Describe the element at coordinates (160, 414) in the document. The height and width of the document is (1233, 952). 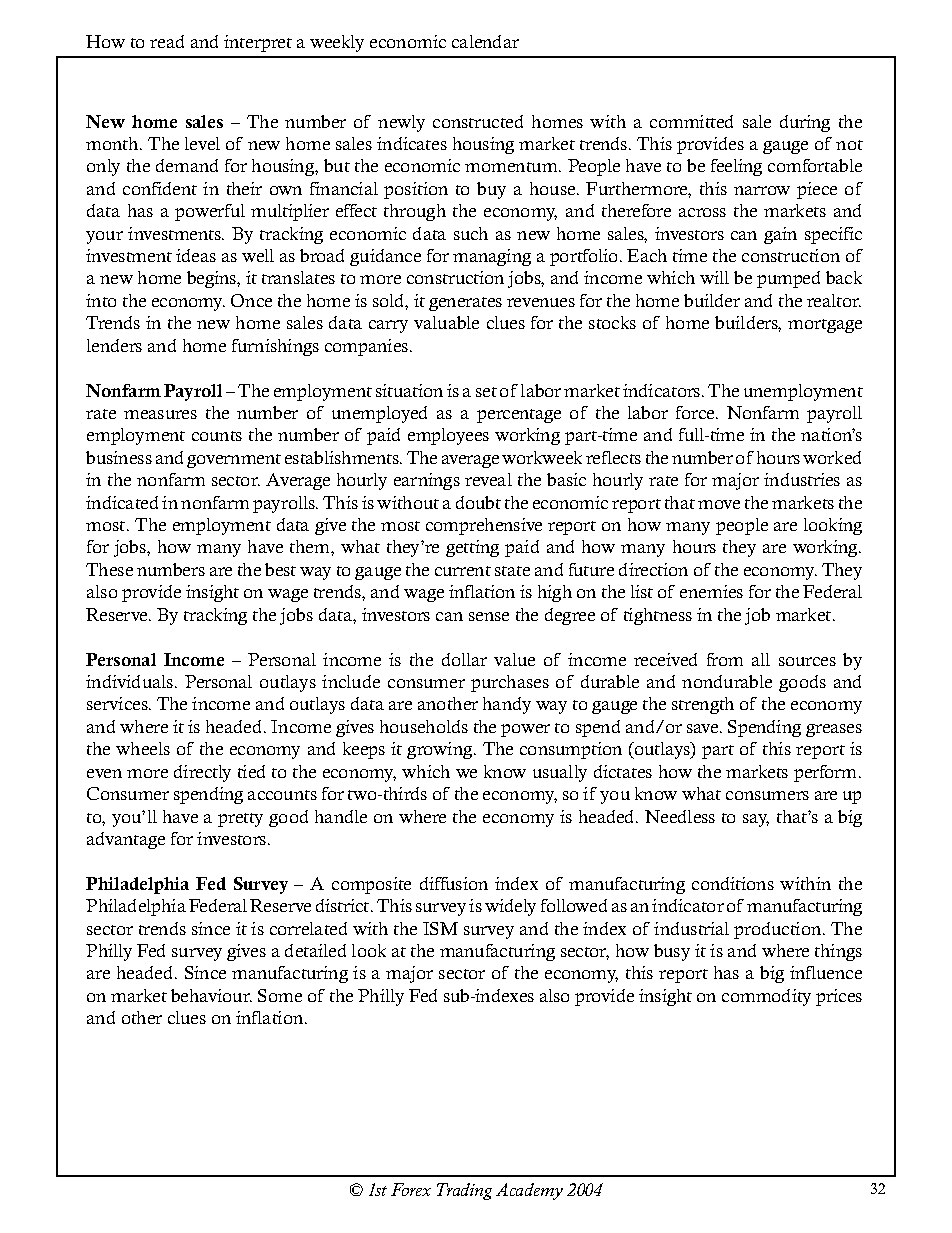
I see `measures` at that location.
